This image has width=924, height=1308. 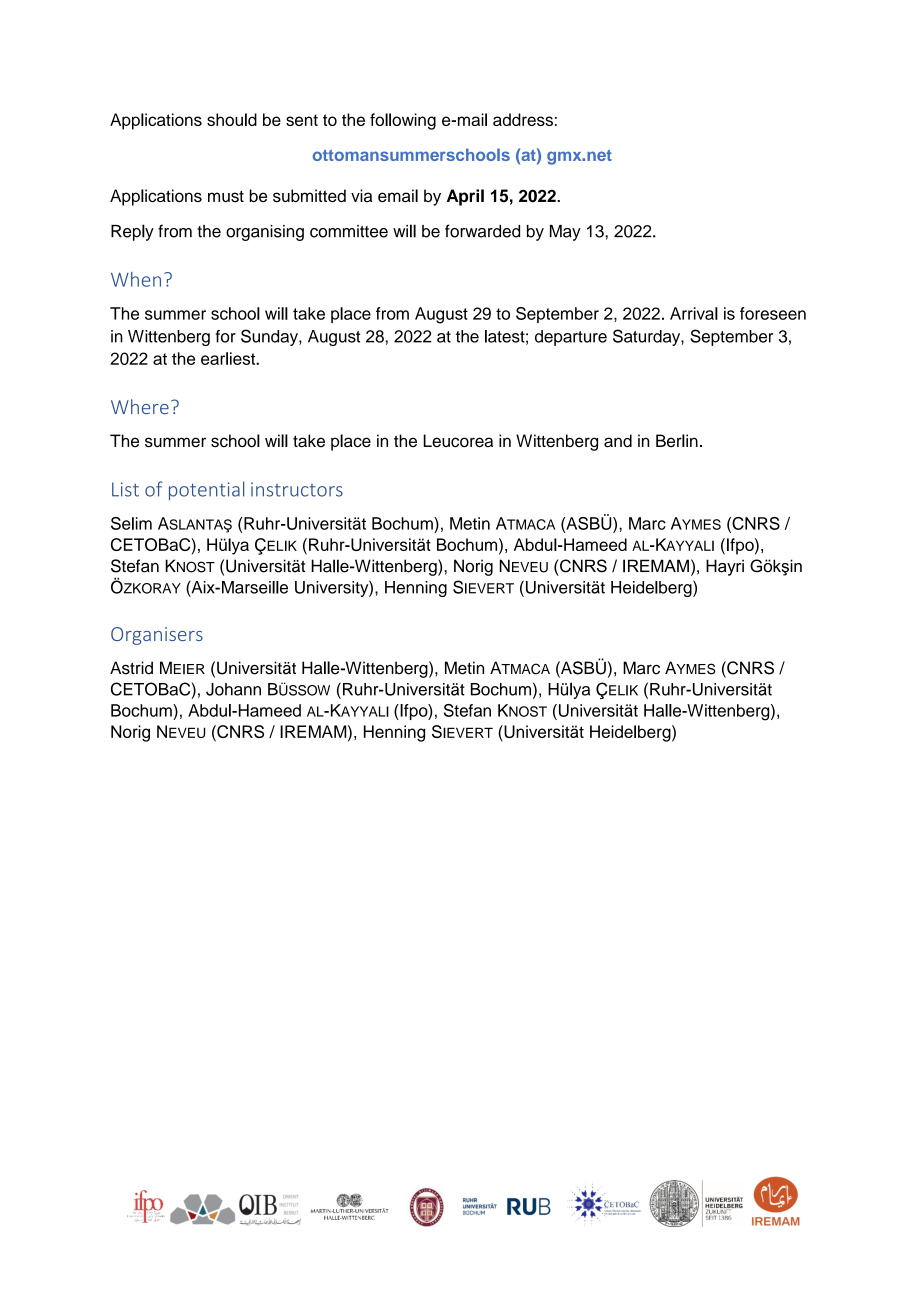 I want to click on should, so click(x=232, y=119).
